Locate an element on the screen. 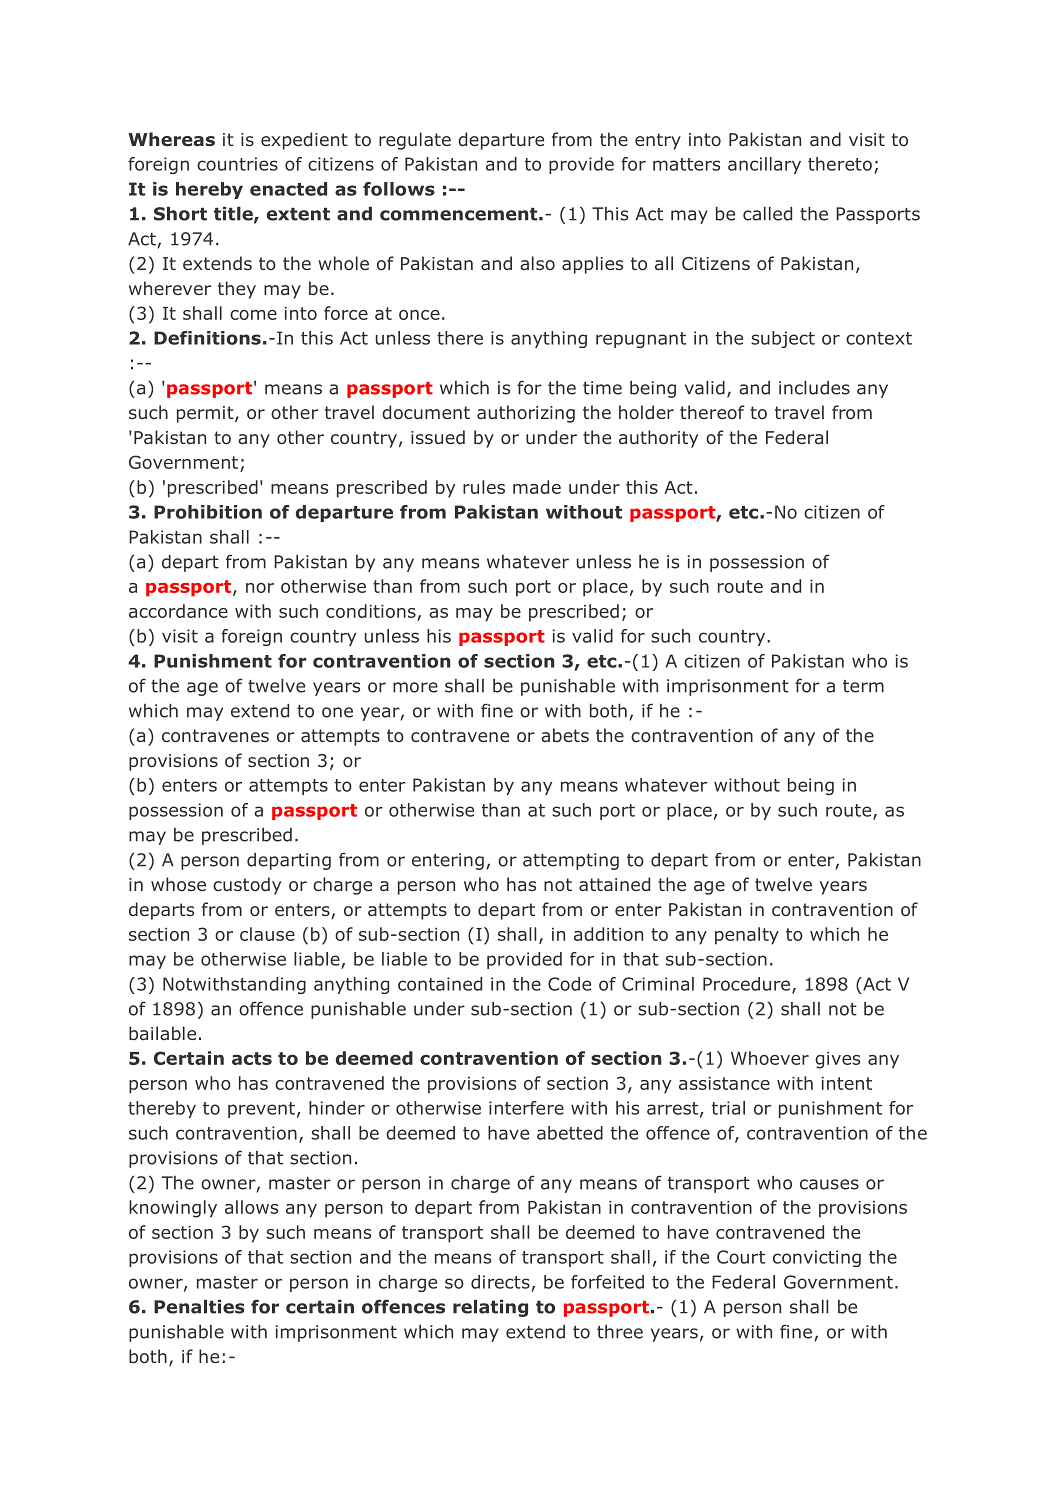 The height and width of the screenshot is (1496, 1058). also is located at coordinates (537, 263).
